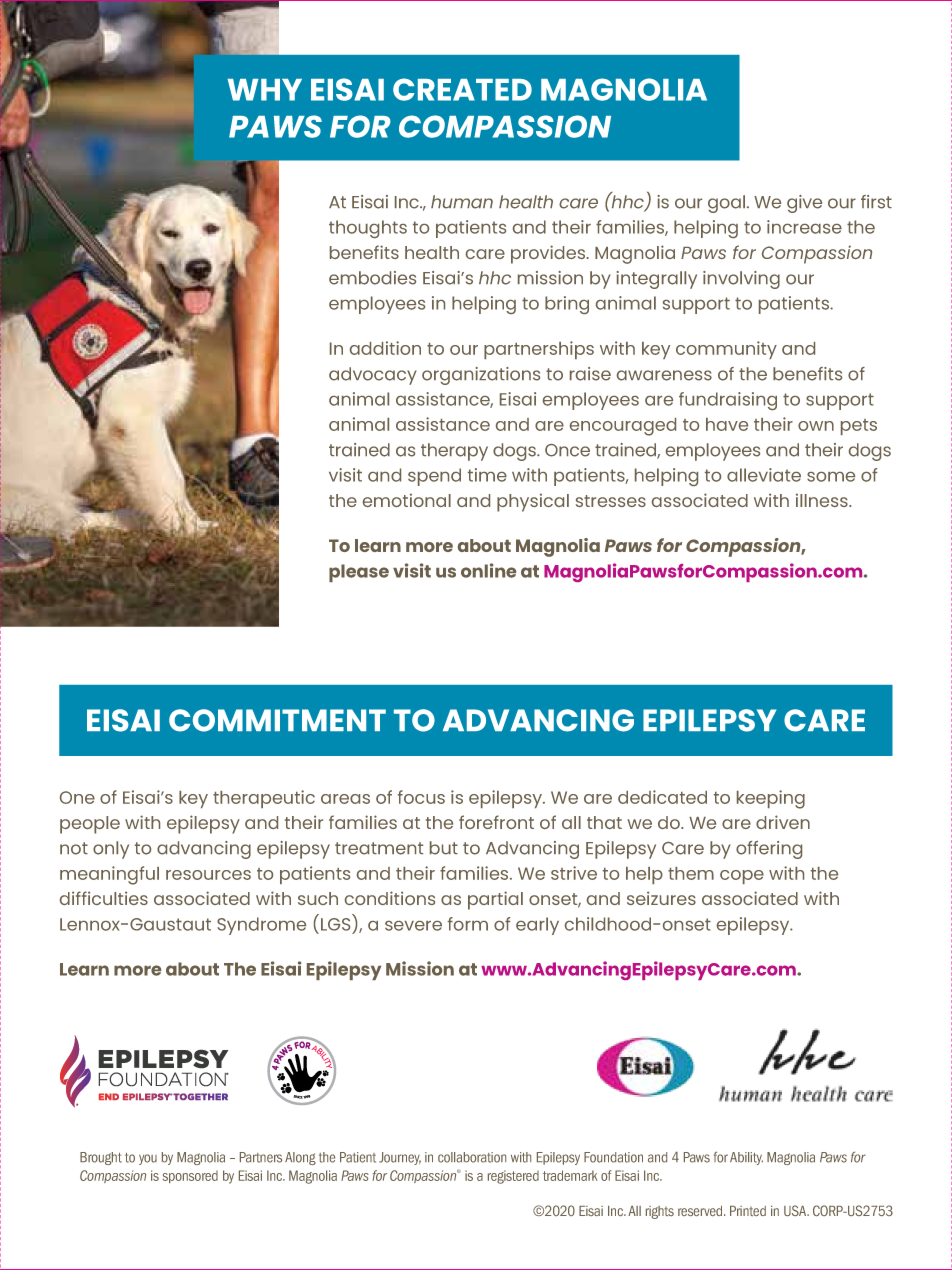 This document has height=1270, width=952. I want to click on give, so click(804, 204).
